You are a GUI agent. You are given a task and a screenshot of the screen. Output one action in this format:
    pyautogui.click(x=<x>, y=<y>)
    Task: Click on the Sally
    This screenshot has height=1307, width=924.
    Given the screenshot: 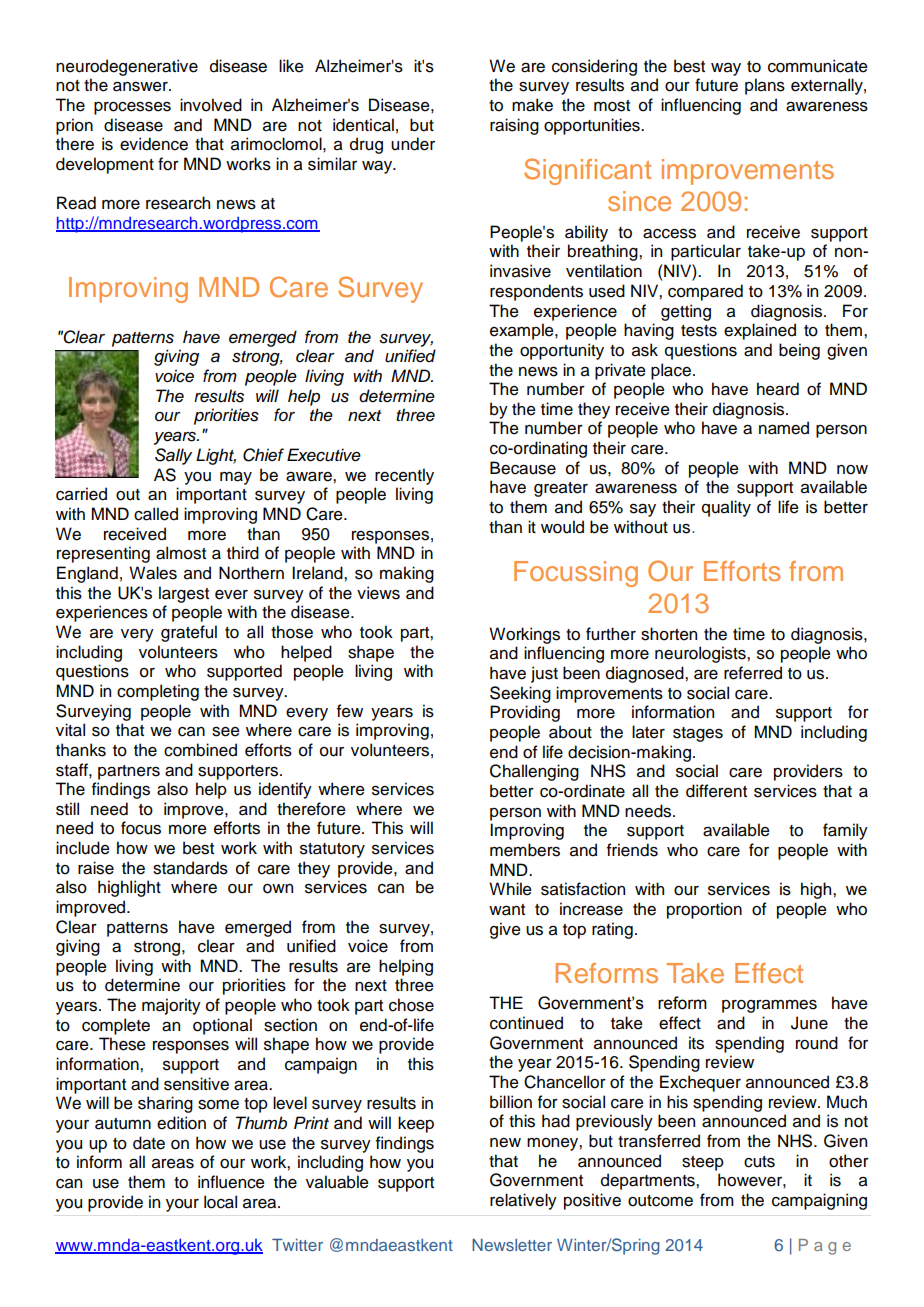 What is the action you would take?
    pyautogui.click(x=173, y=456)
